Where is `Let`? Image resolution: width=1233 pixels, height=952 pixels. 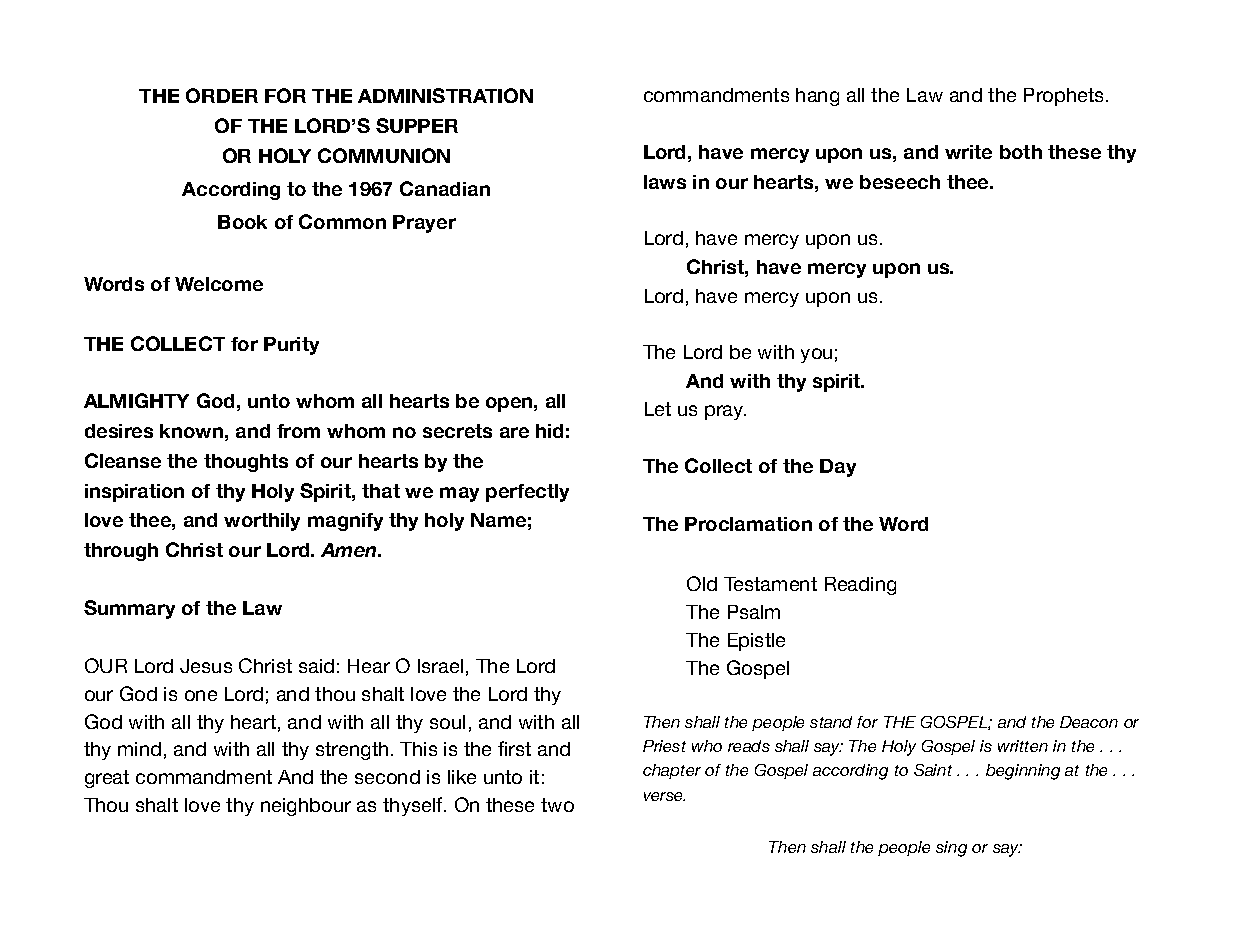 Let is located at coordinates (658, 409).
